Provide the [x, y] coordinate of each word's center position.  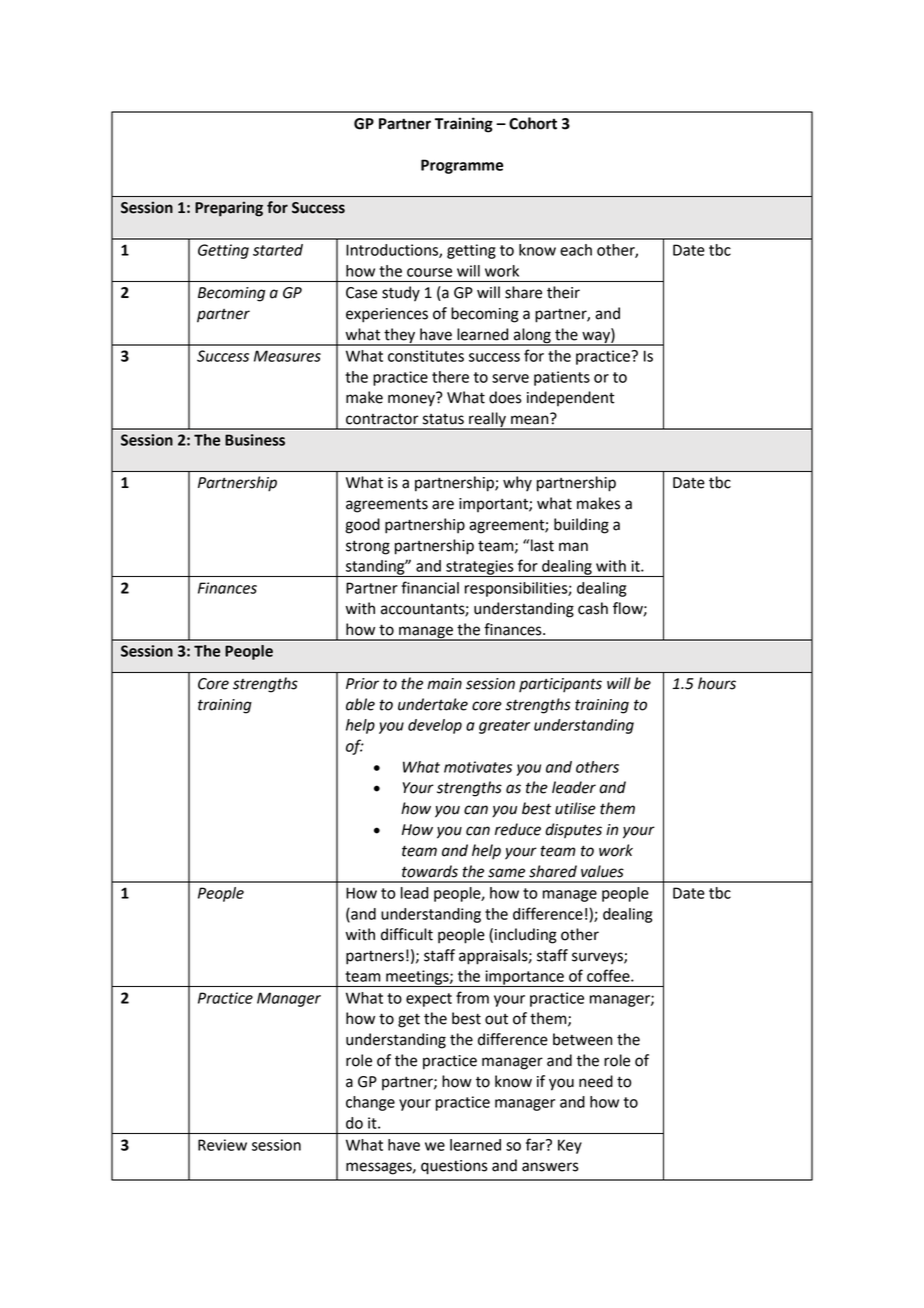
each [576, 250]
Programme [462, 166]
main [444, 684]
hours [717, 683]
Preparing [229, 209]
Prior [362, 684]
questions [454, 1167]
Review [222, 1145]
